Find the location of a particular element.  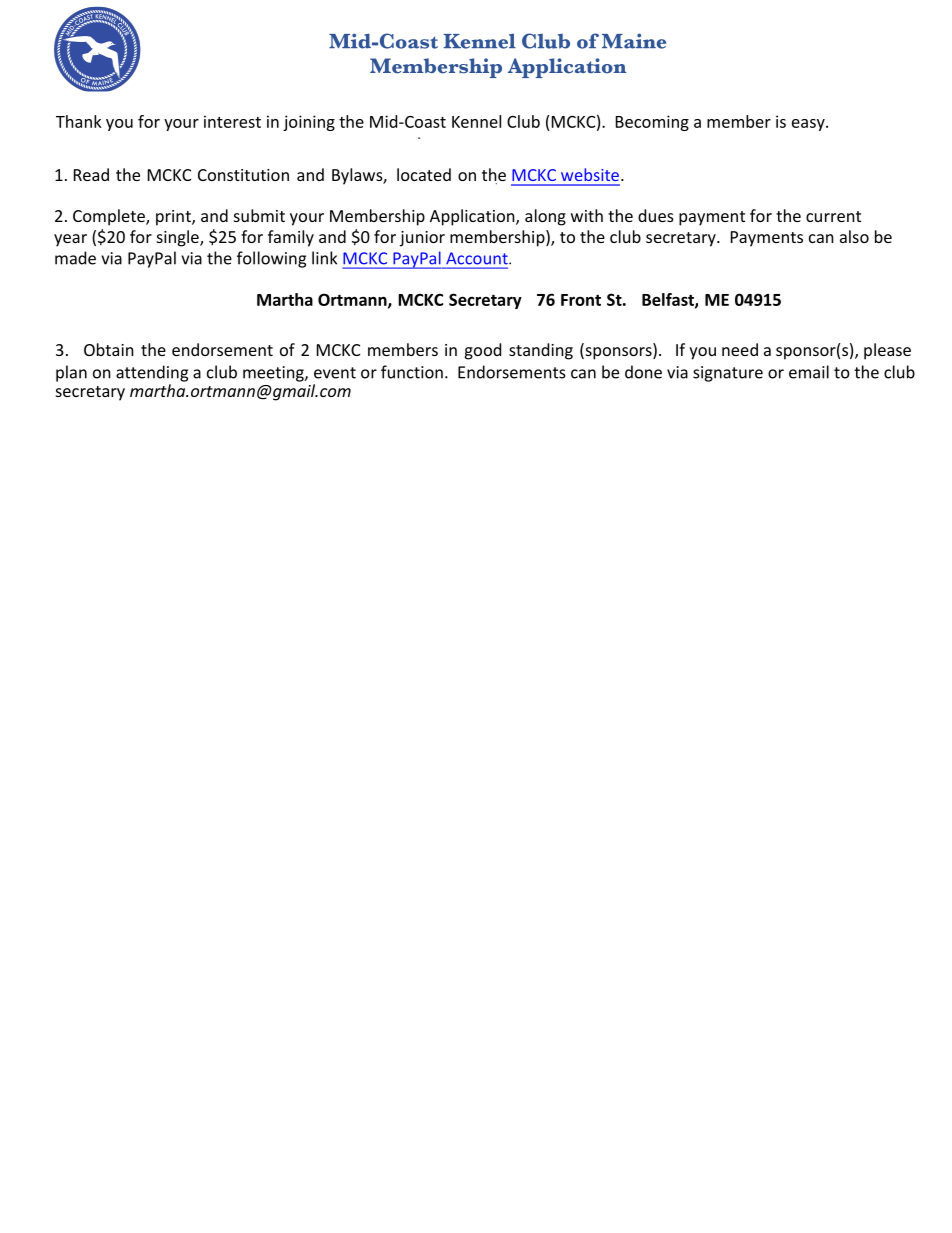

interest is located at coordinates (232, 121).
